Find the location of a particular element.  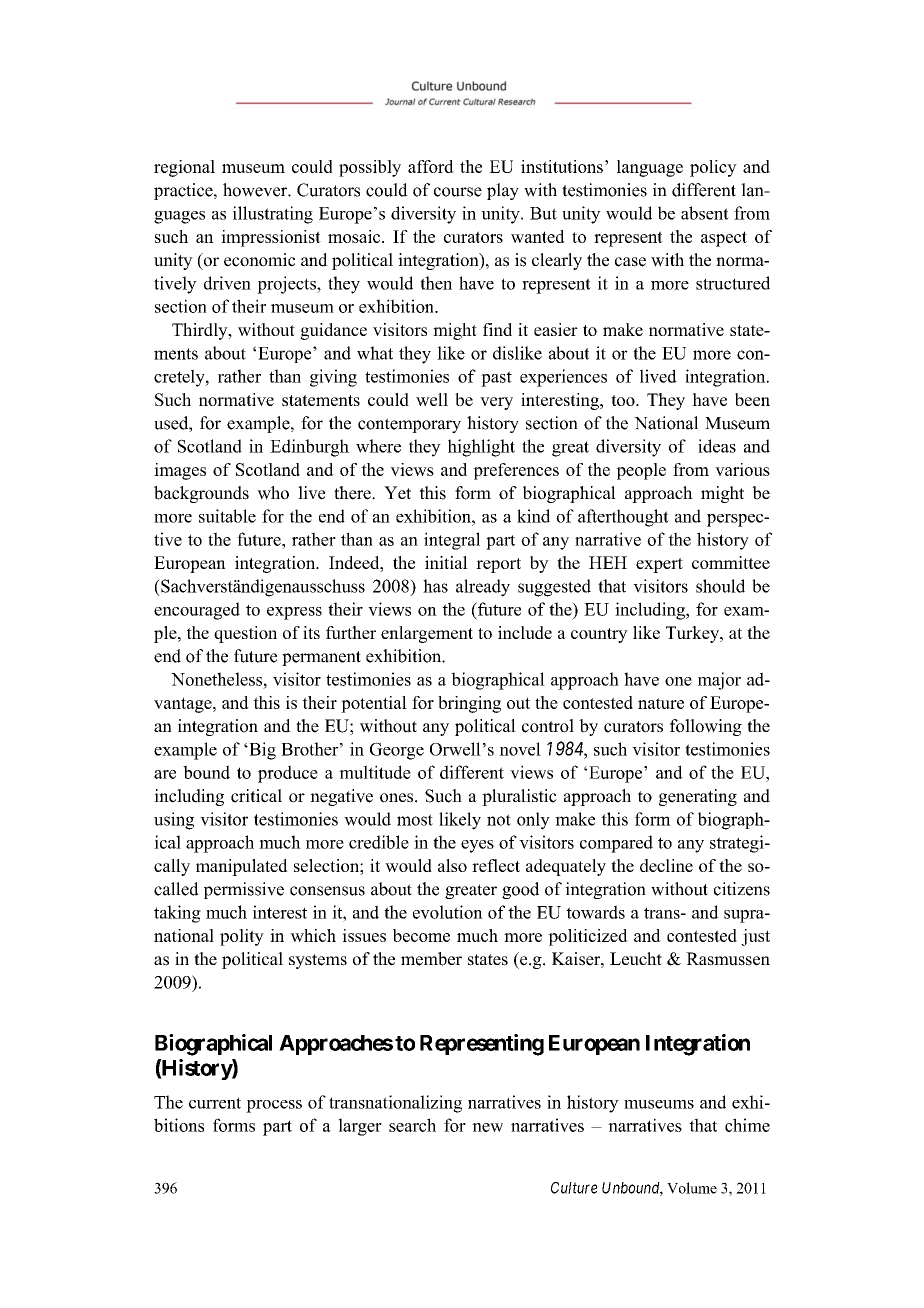

new is located at coordinates (487, 1127).
